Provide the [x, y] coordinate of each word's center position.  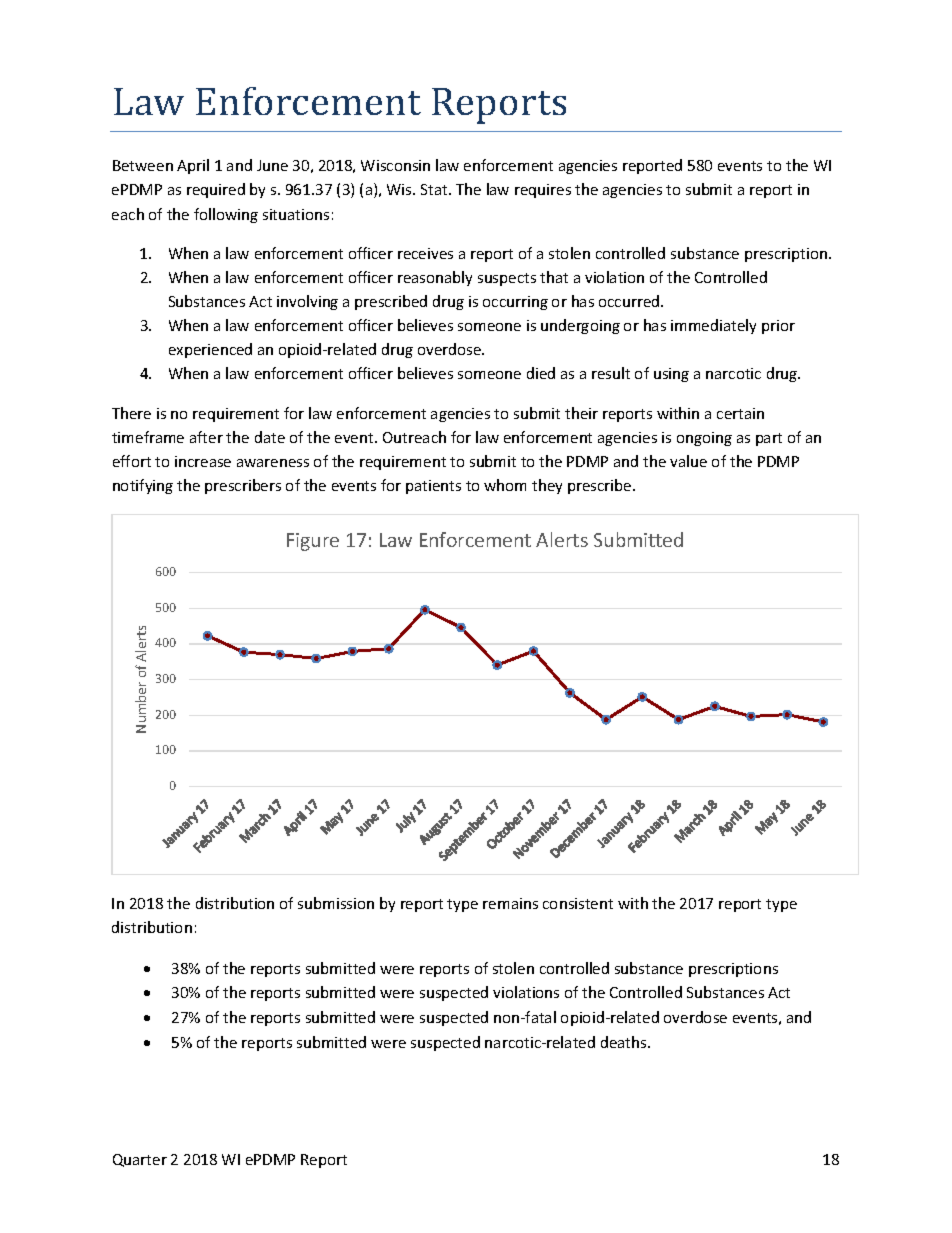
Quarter [140, 1160]
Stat [435, 189]
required [216, 190]
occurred [630, 301]
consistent [578, 903]
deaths [625, 1042]
